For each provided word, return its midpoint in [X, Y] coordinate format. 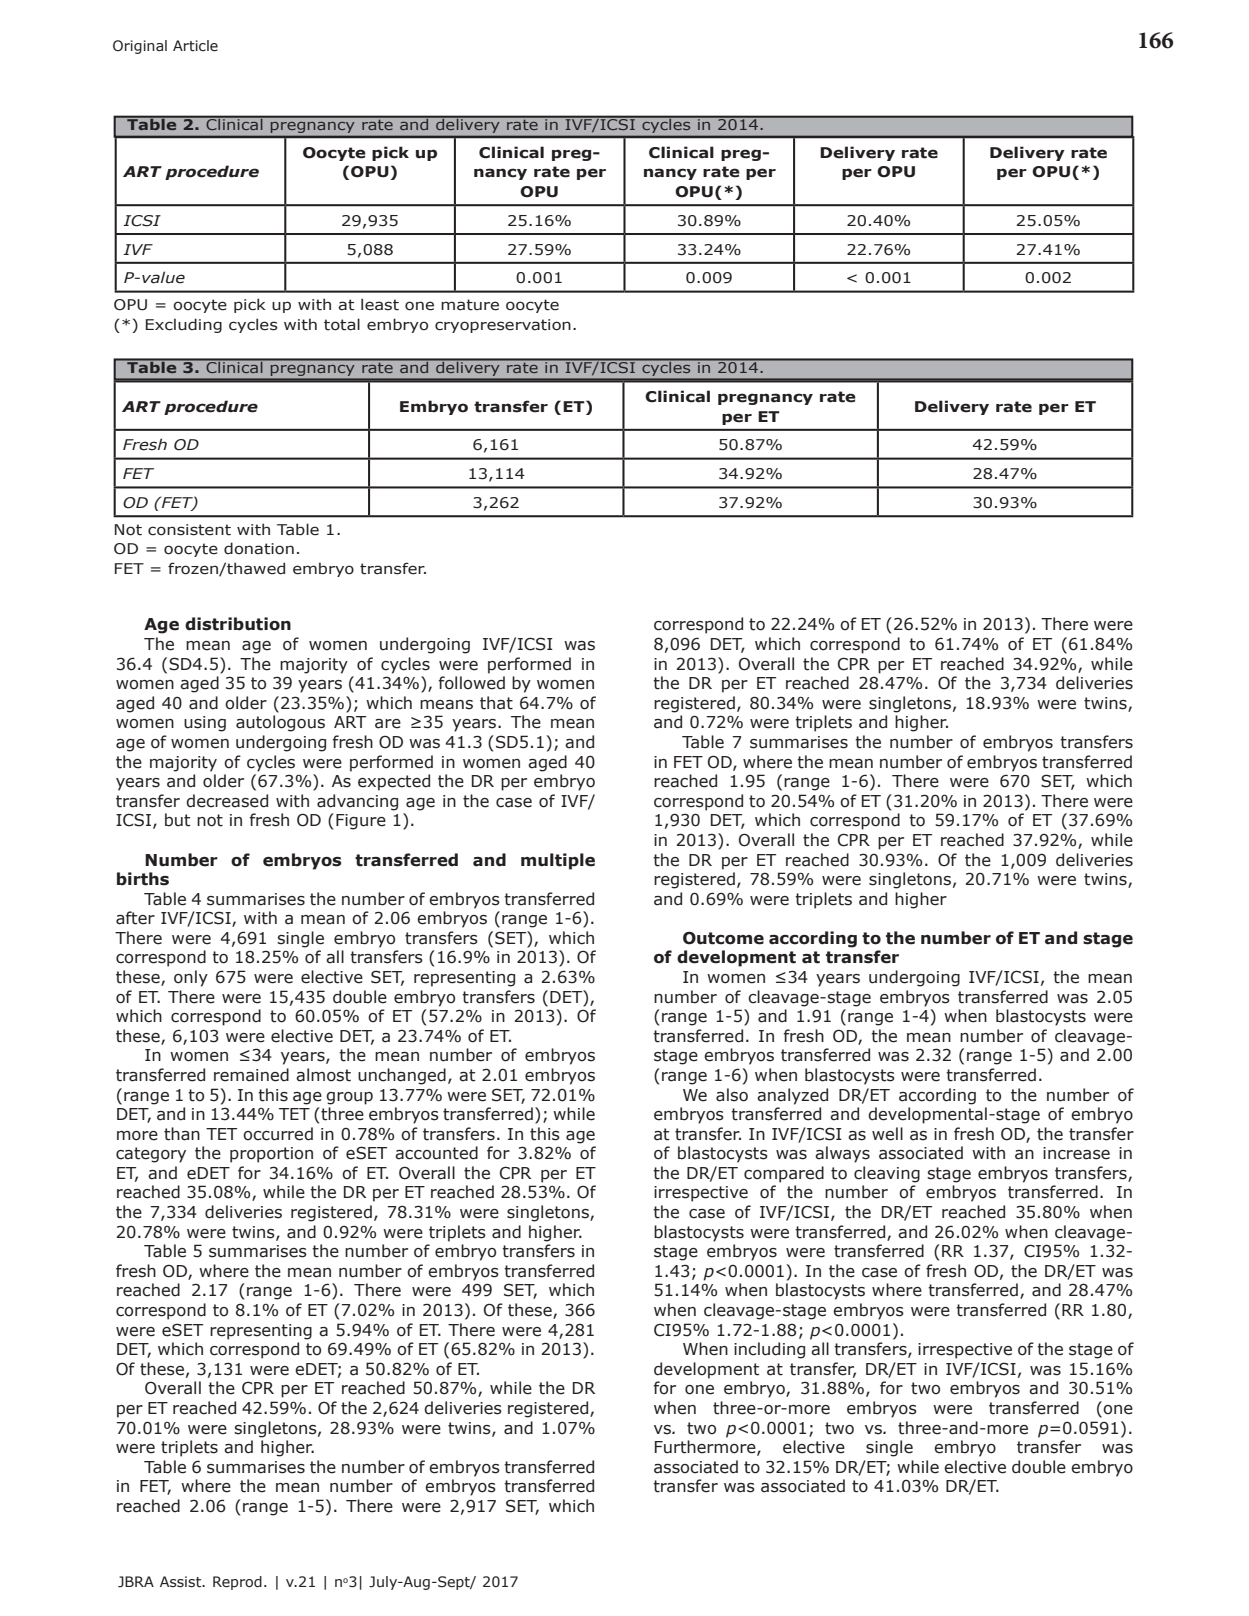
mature [470, 305]
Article [195, 46]
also [732, 1095]
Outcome [723, 938]
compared [784, 1174]
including [769, 1350]
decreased [227, 801]
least [380, 304]
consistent [189, 530]
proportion [271, 1155]
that [496, 703]
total [342, 324]
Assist [181, 1582]
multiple [558, 861]
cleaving [887, 1174]
